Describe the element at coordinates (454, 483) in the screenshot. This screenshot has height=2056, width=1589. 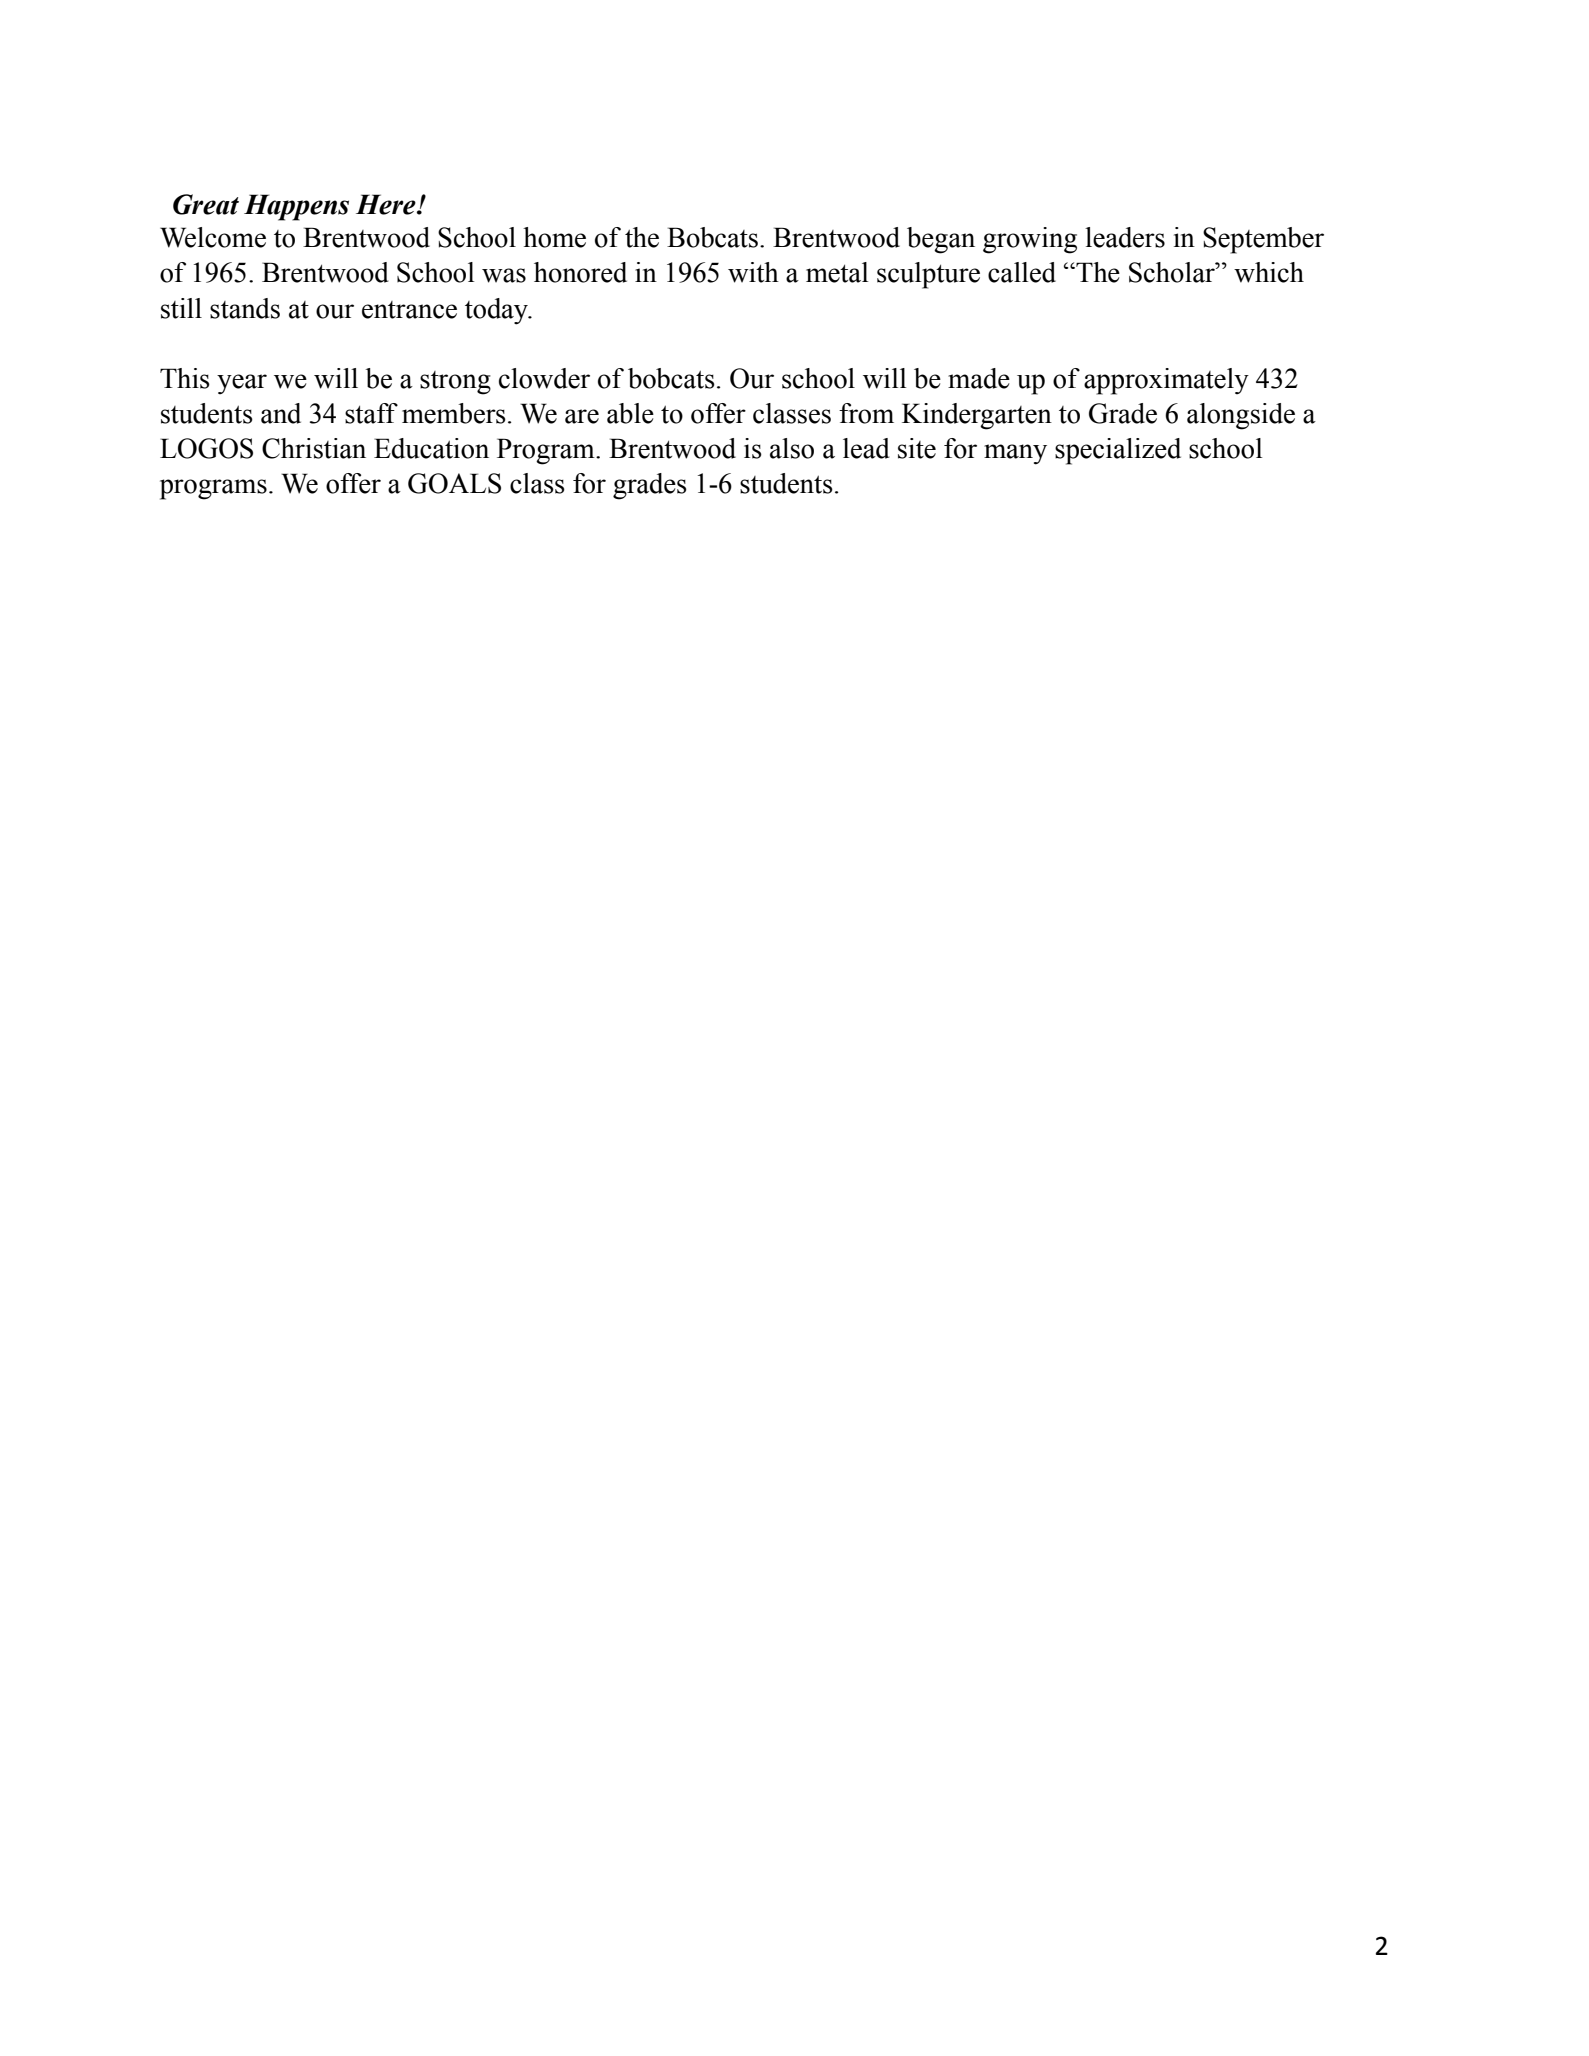
I see `GOALS` at that location.
